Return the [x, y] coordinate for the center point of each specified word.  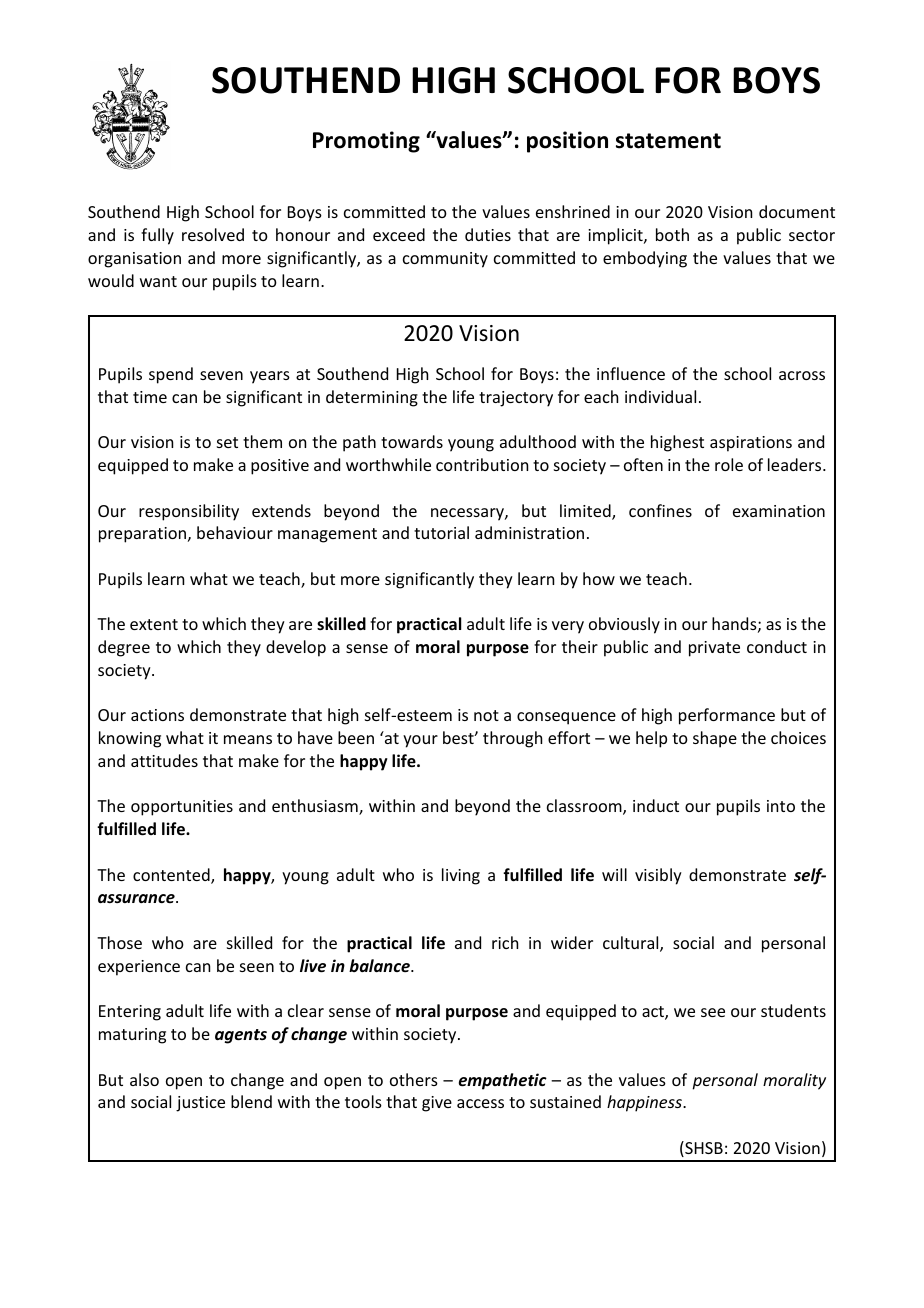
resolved [213, 234]
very [568, 627]
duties [488, 234]
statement [668, 141]
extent [154, 624]
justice [200, 1104]
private [714, 649]
